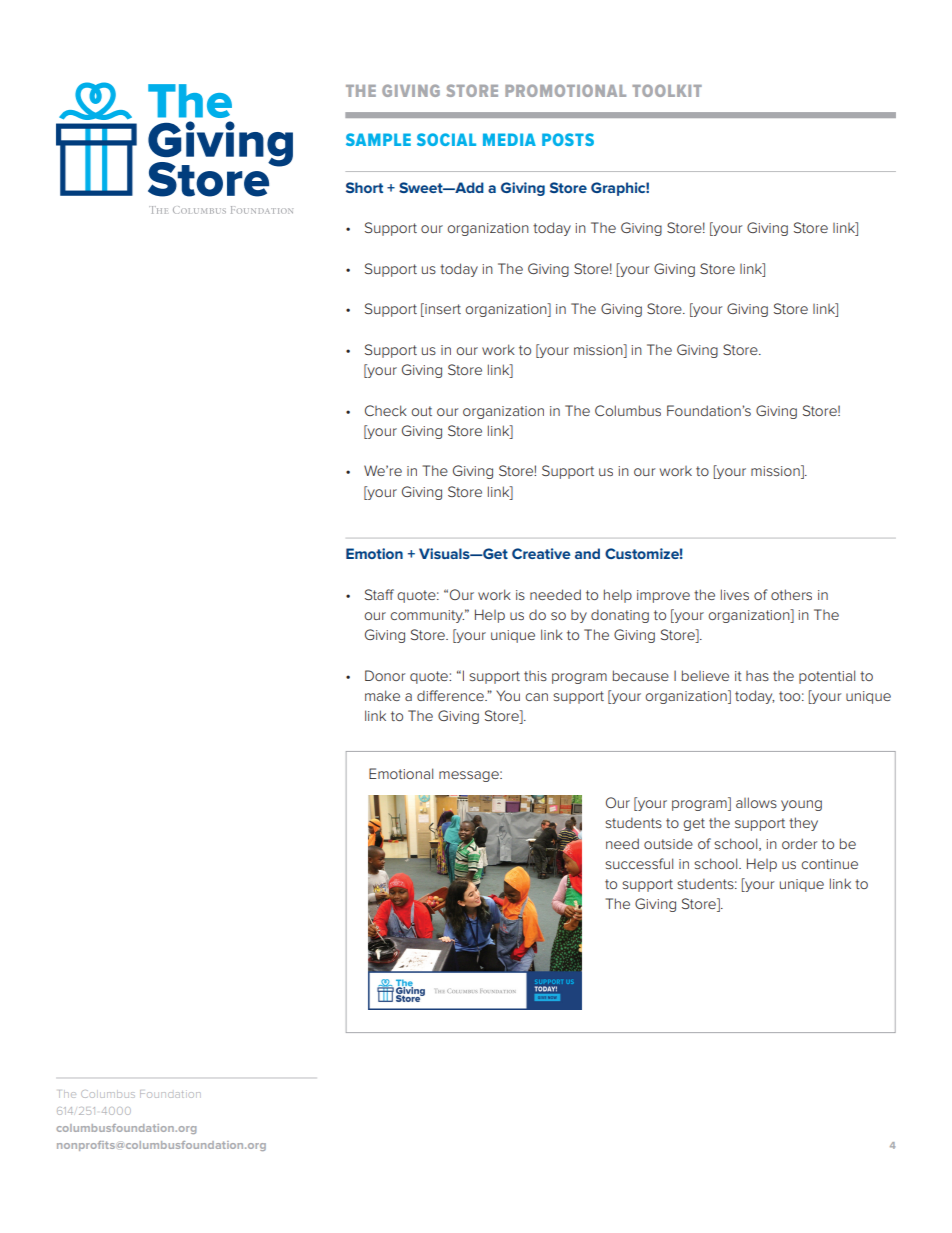  What do you see at coordinates (509, 139) in the screenshot?
I see `MEDIA` at bounding box center [509, 139].
